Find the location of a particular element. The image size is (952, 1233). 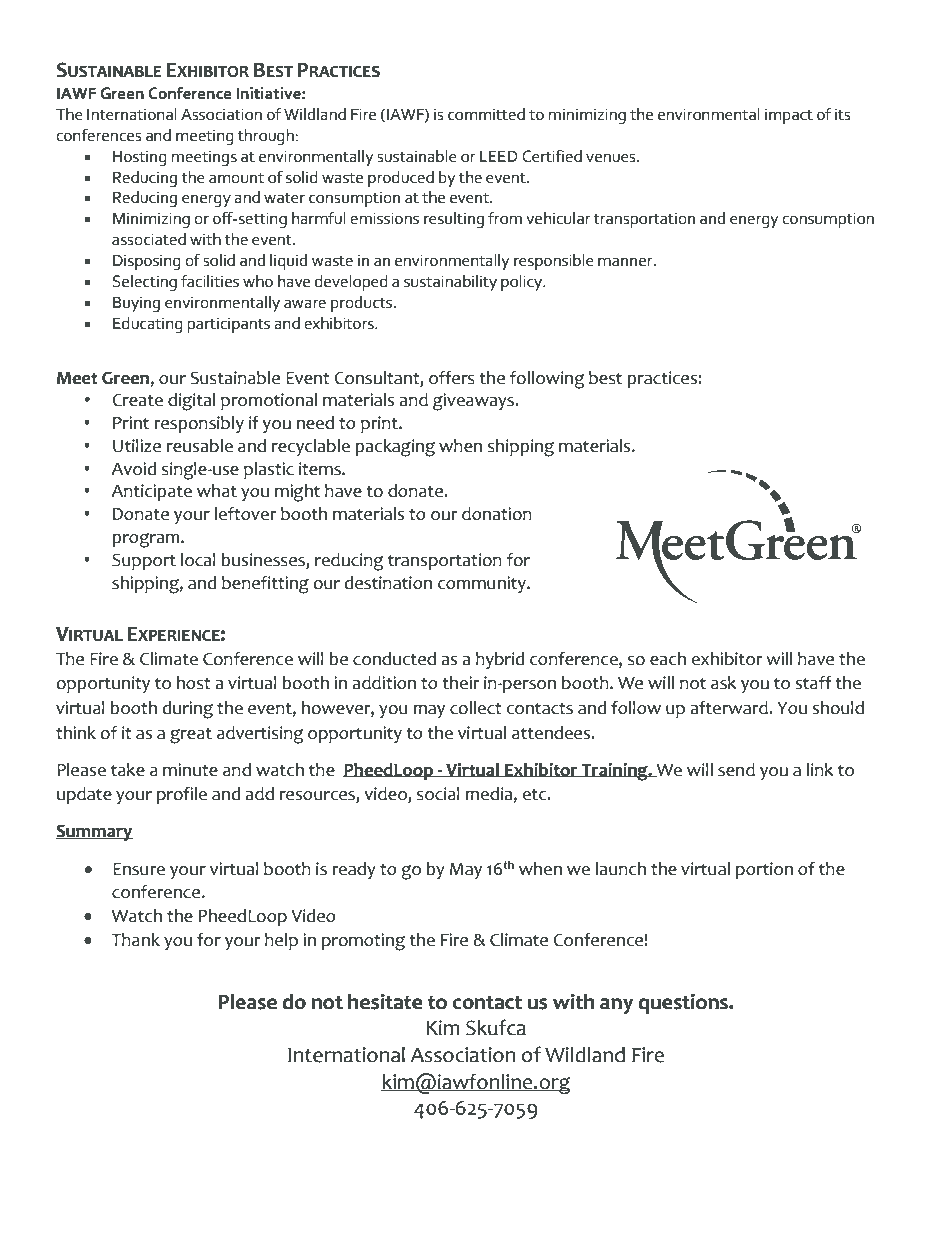

amount is located at coordinates (236, 178).
